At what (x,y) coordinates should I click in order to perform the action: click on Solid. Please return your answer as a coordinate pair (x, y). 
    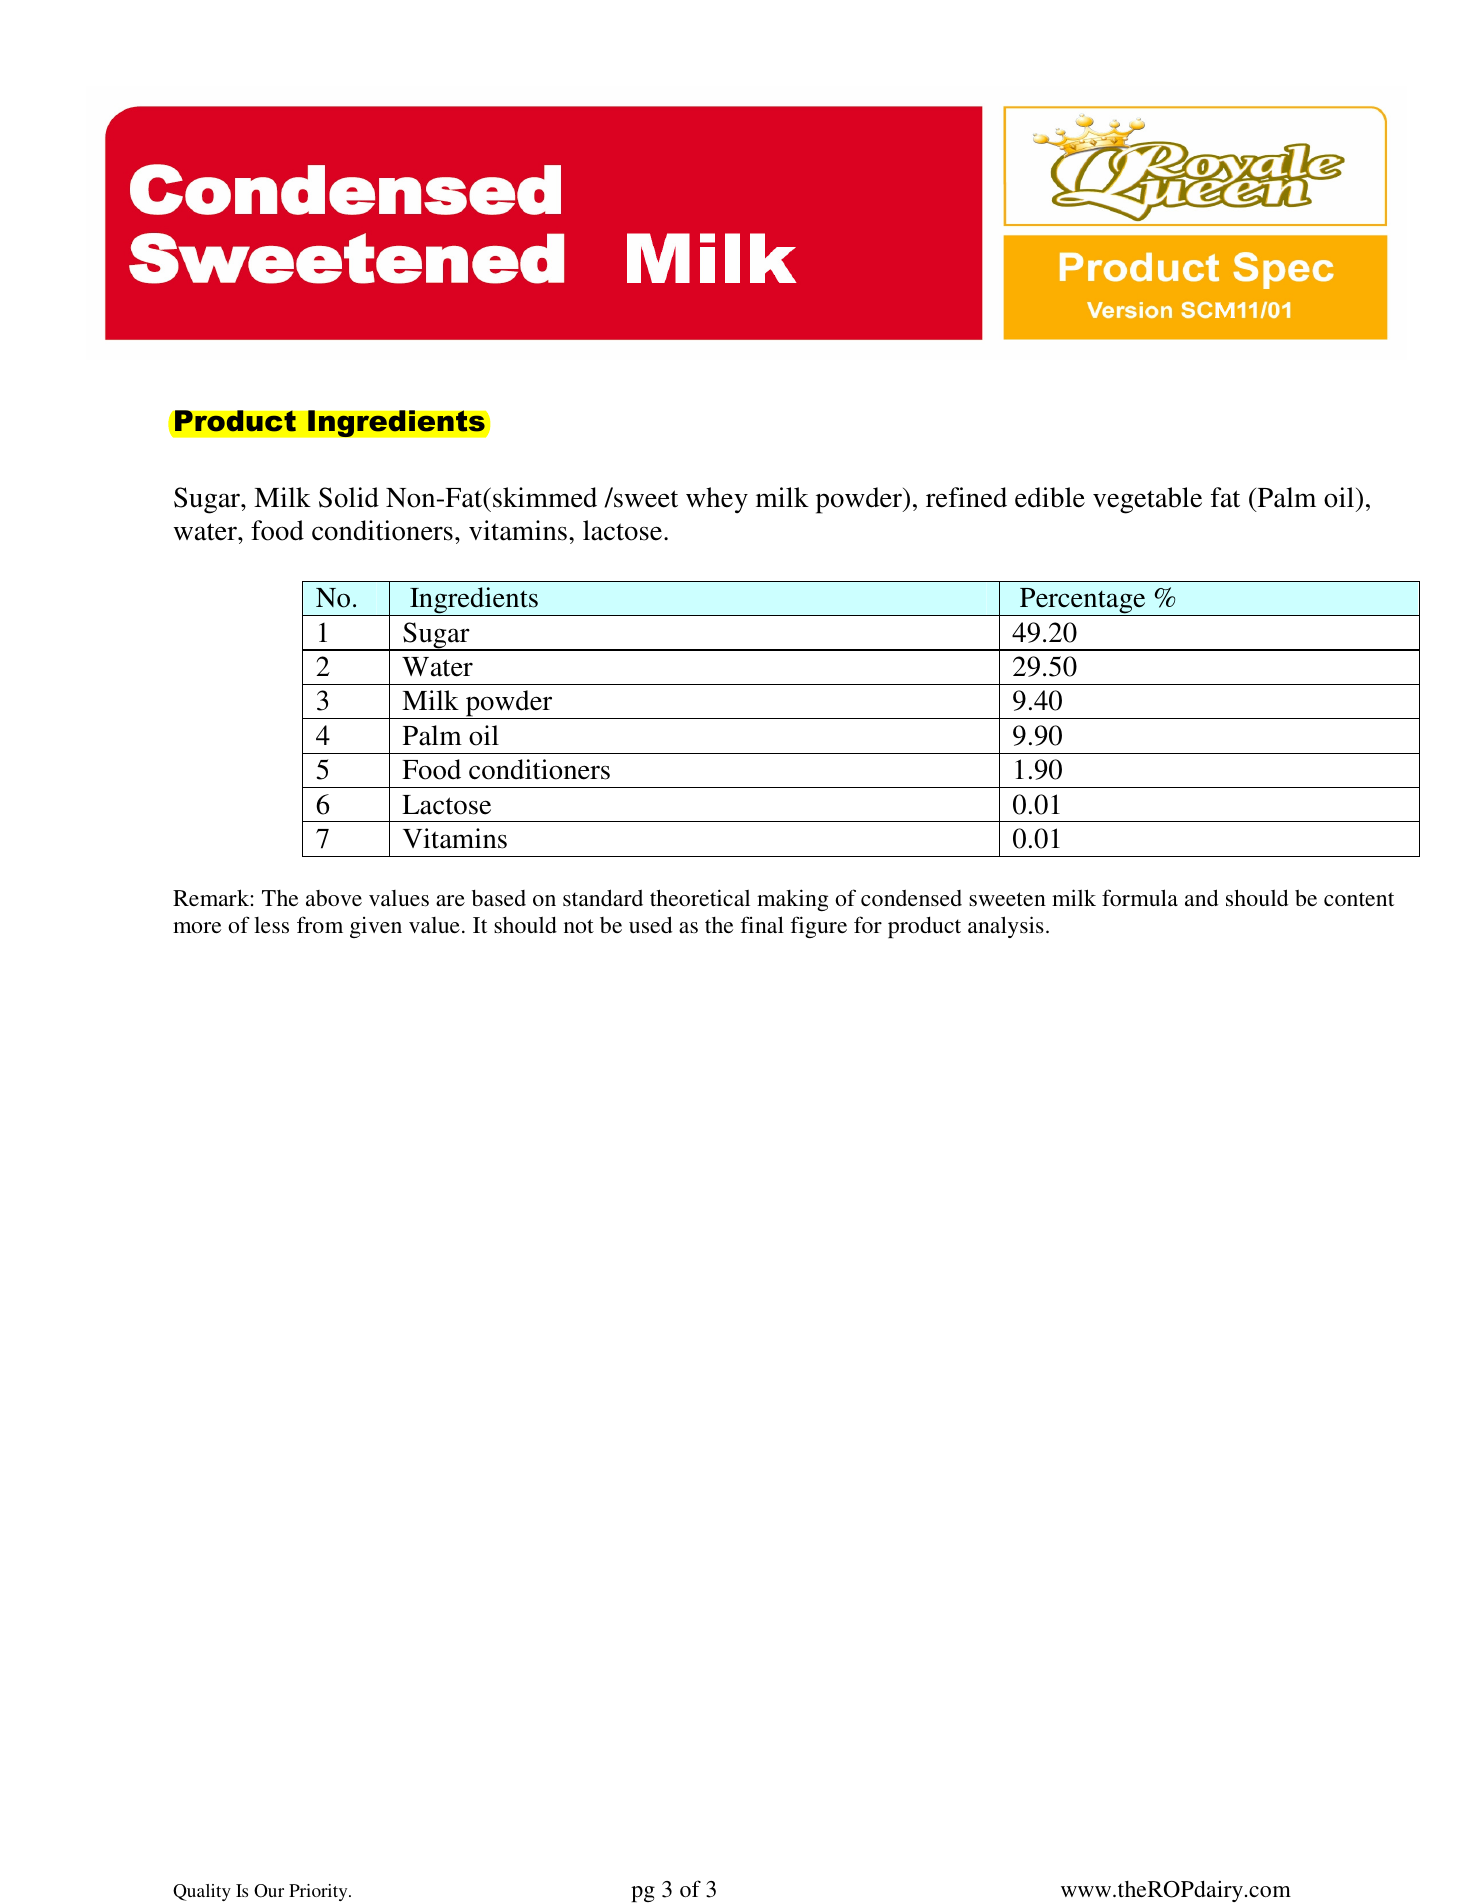
    Looking at the image, I should click on (349, 497).
